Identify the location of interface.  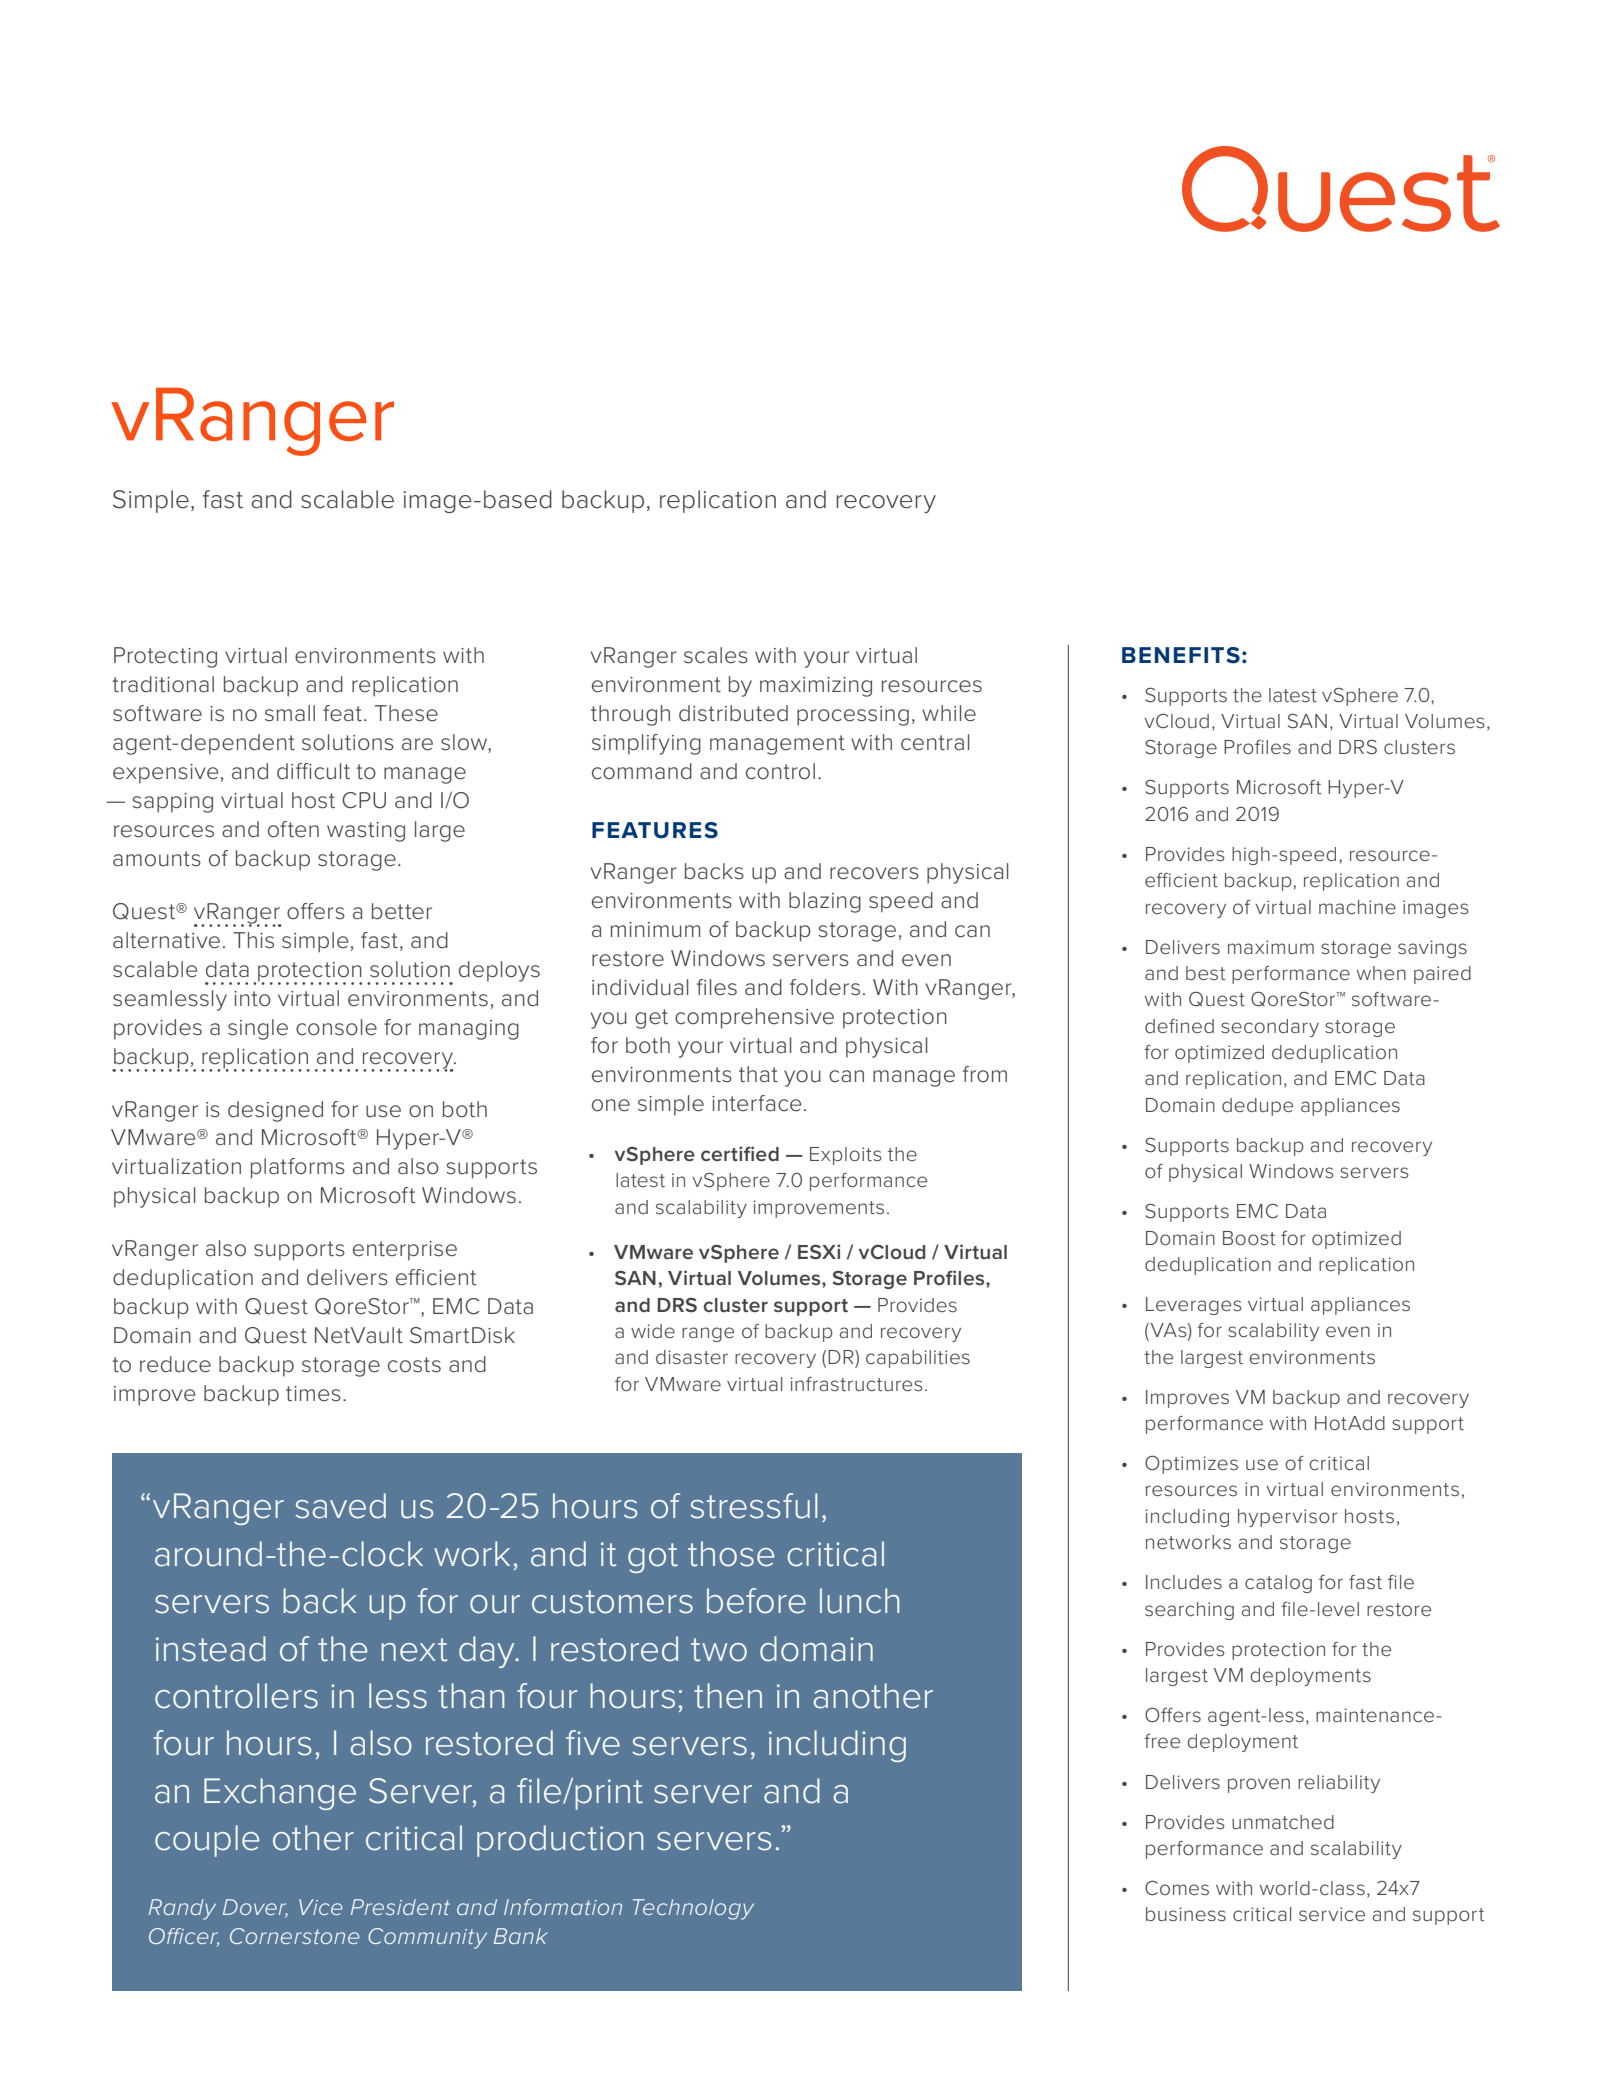
(756, 1103).
